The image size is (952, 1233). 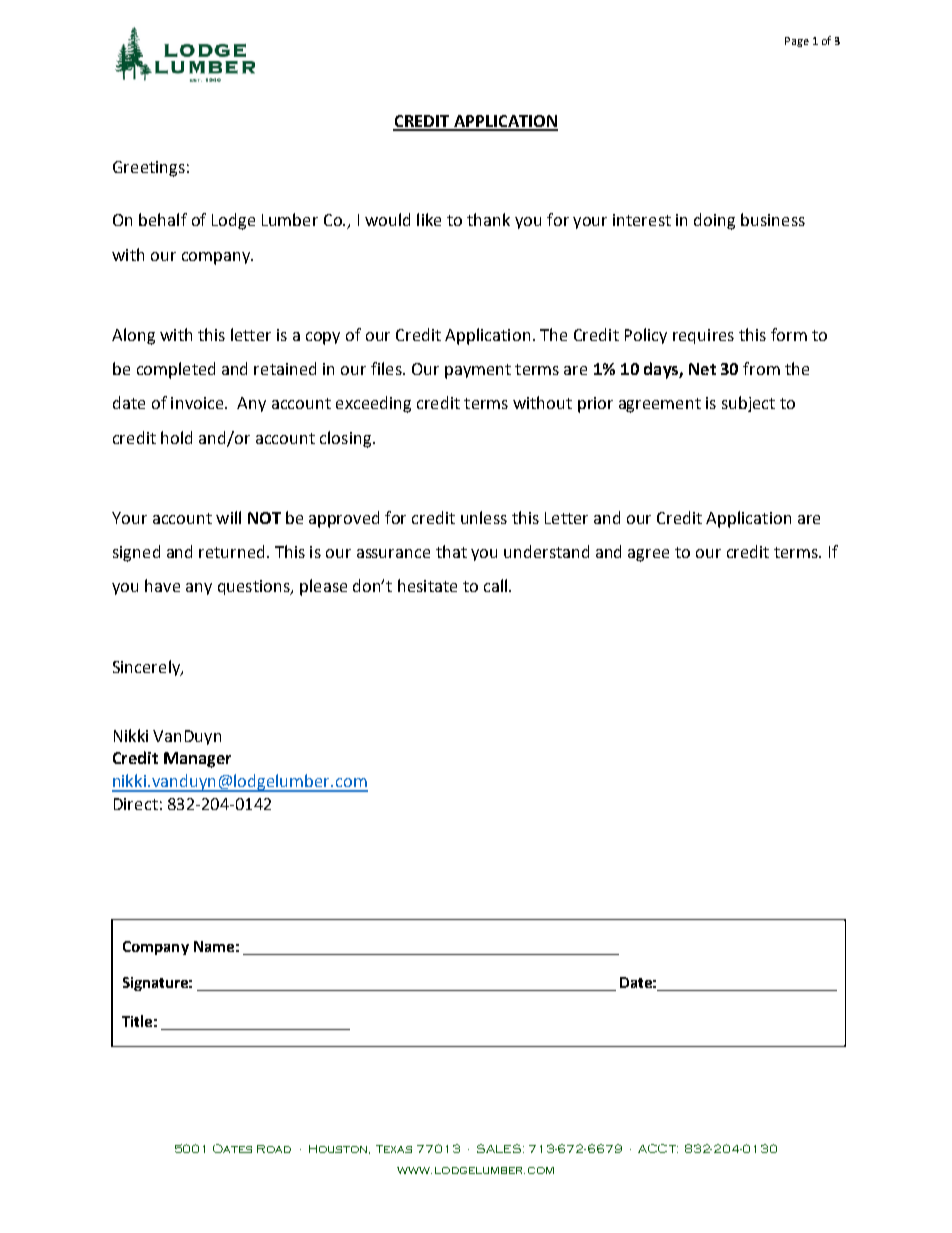 I want to click on will, so click(x=228, y=517).
